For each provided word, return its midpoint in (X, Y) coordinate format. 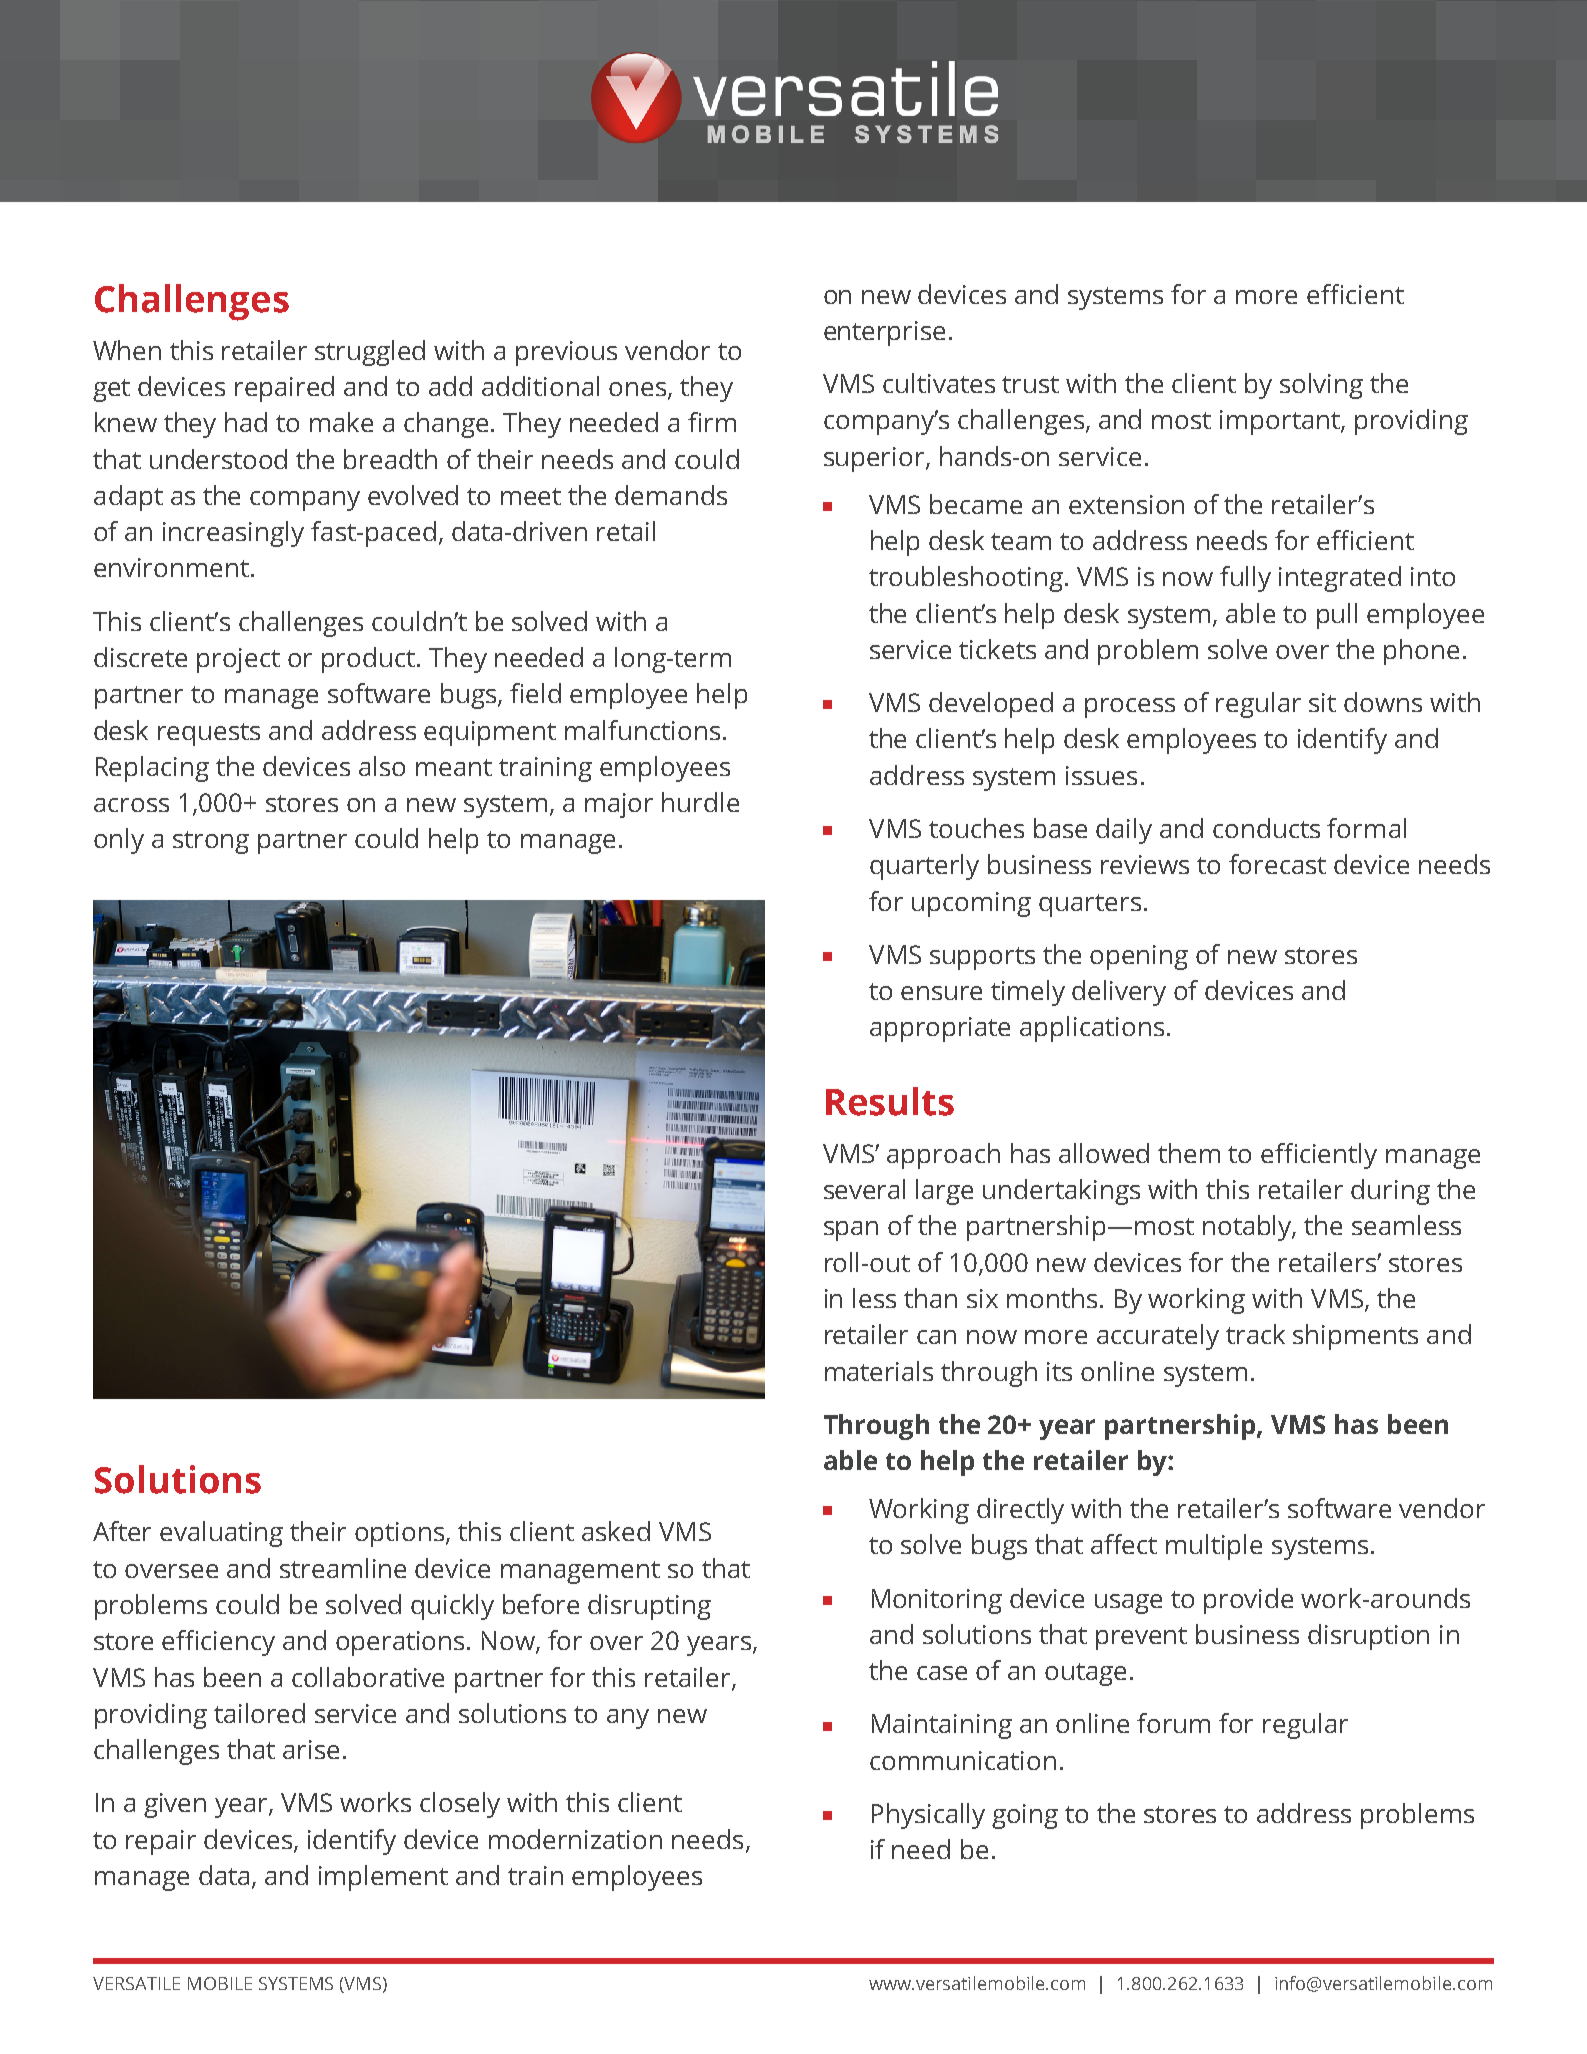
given (175, 1805)
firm (712, 422)
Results (890, 1101)
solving (1321, 386)
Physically (928, 1816)
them (1189, 1153)
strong (211, 842)
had (246, 422)
